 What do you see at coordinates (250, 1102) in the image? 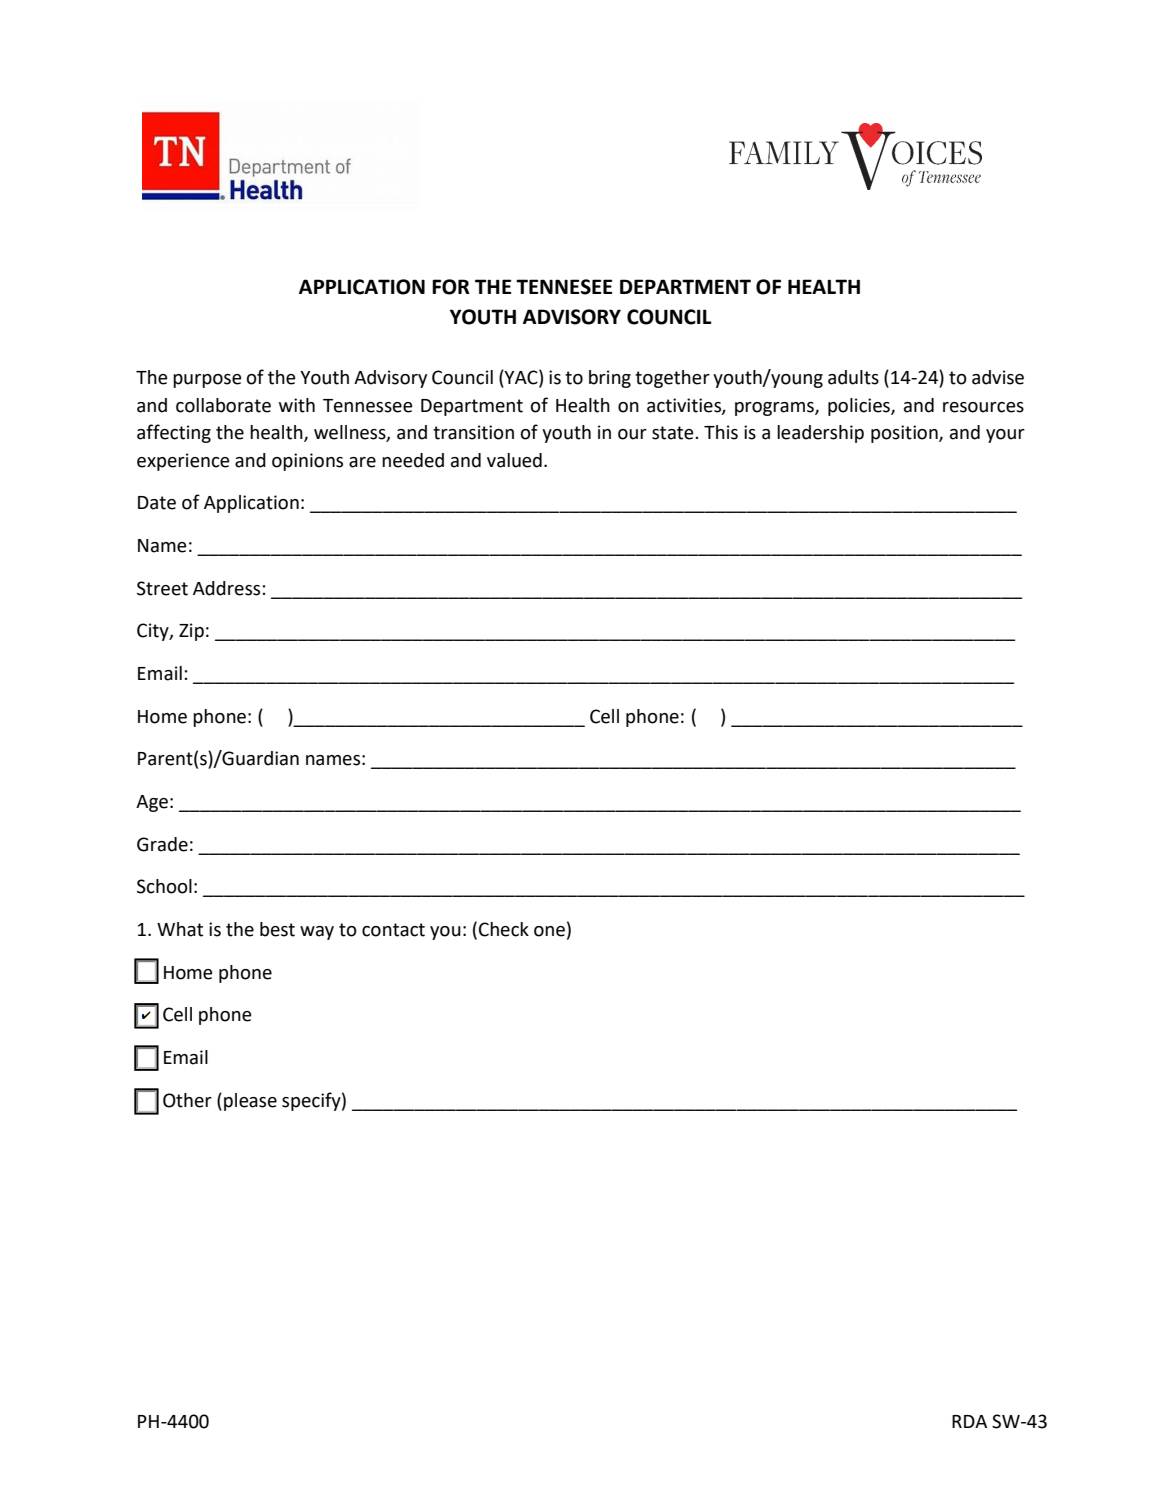
I see `please` at bounding box center [250, 1102].
